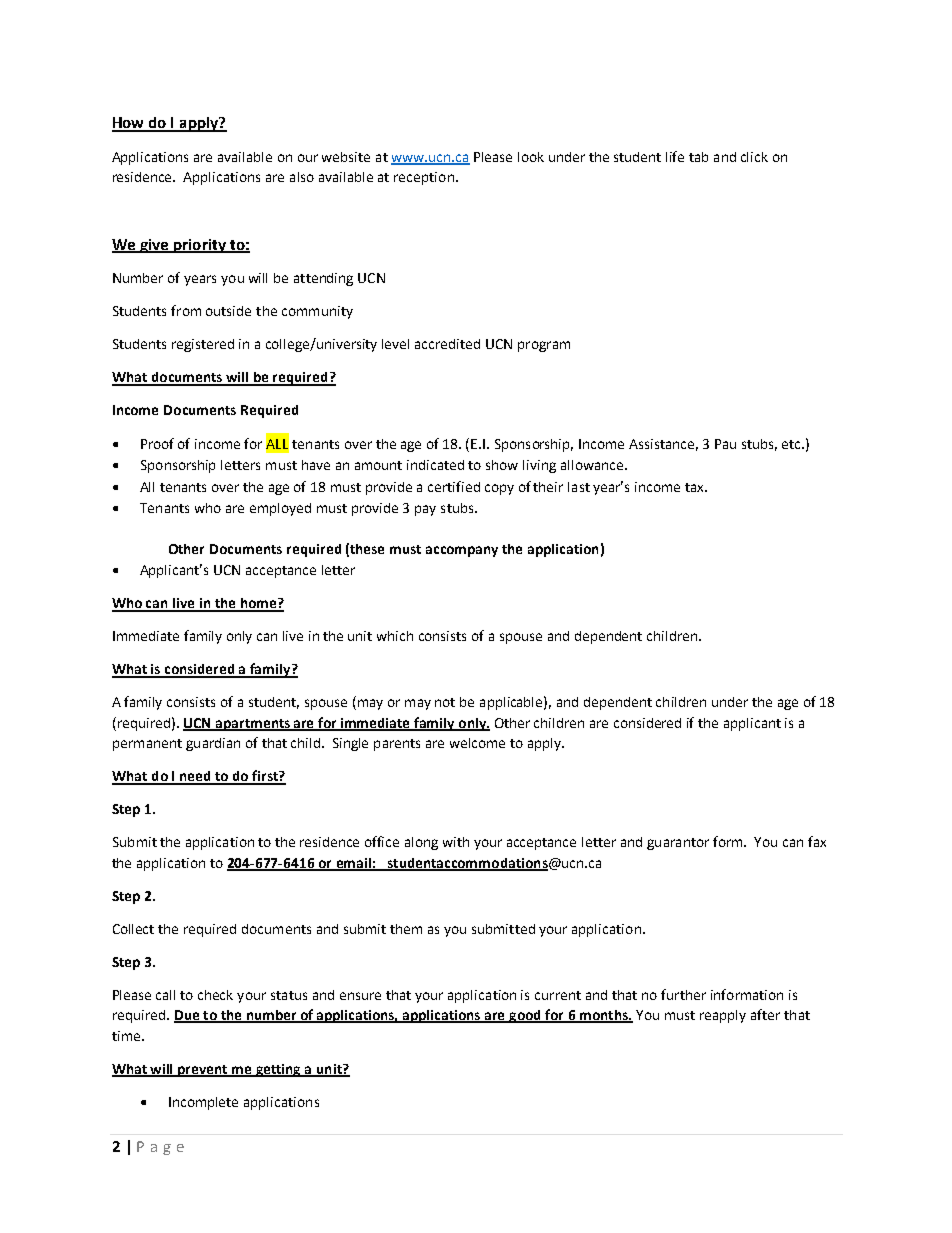  I want to click on click, so click(754, 157).
